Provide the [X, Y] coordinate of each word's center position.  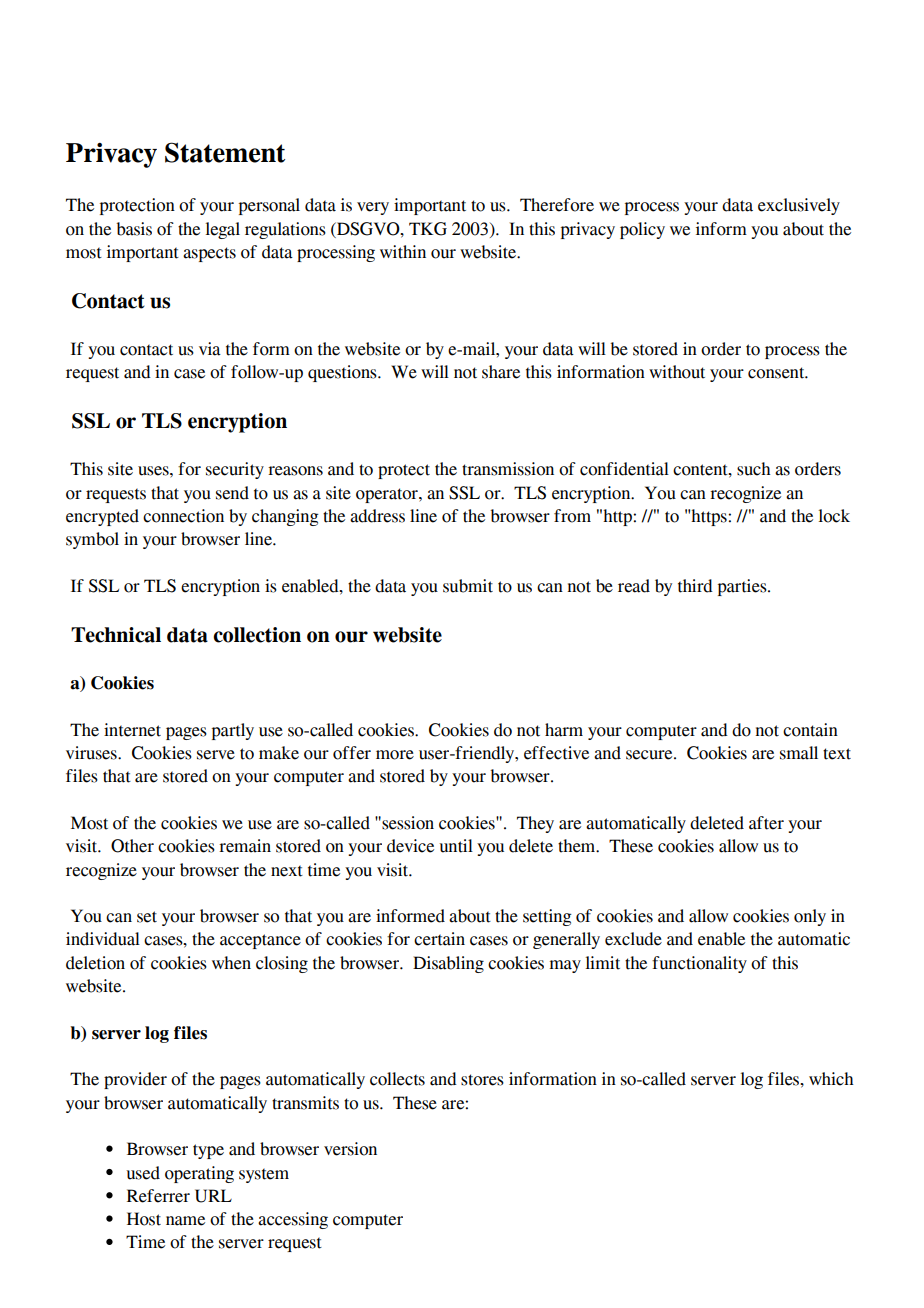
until [456, 846]
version [350, 1149]
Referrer [158, 1196]
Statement [225, 152]
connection [183, 516]
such [754, 469]
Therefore [557, 205]
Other [132, 846]
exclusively [799, 206]
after [766, 823]
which [831, 1079]
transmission [508, 469]
